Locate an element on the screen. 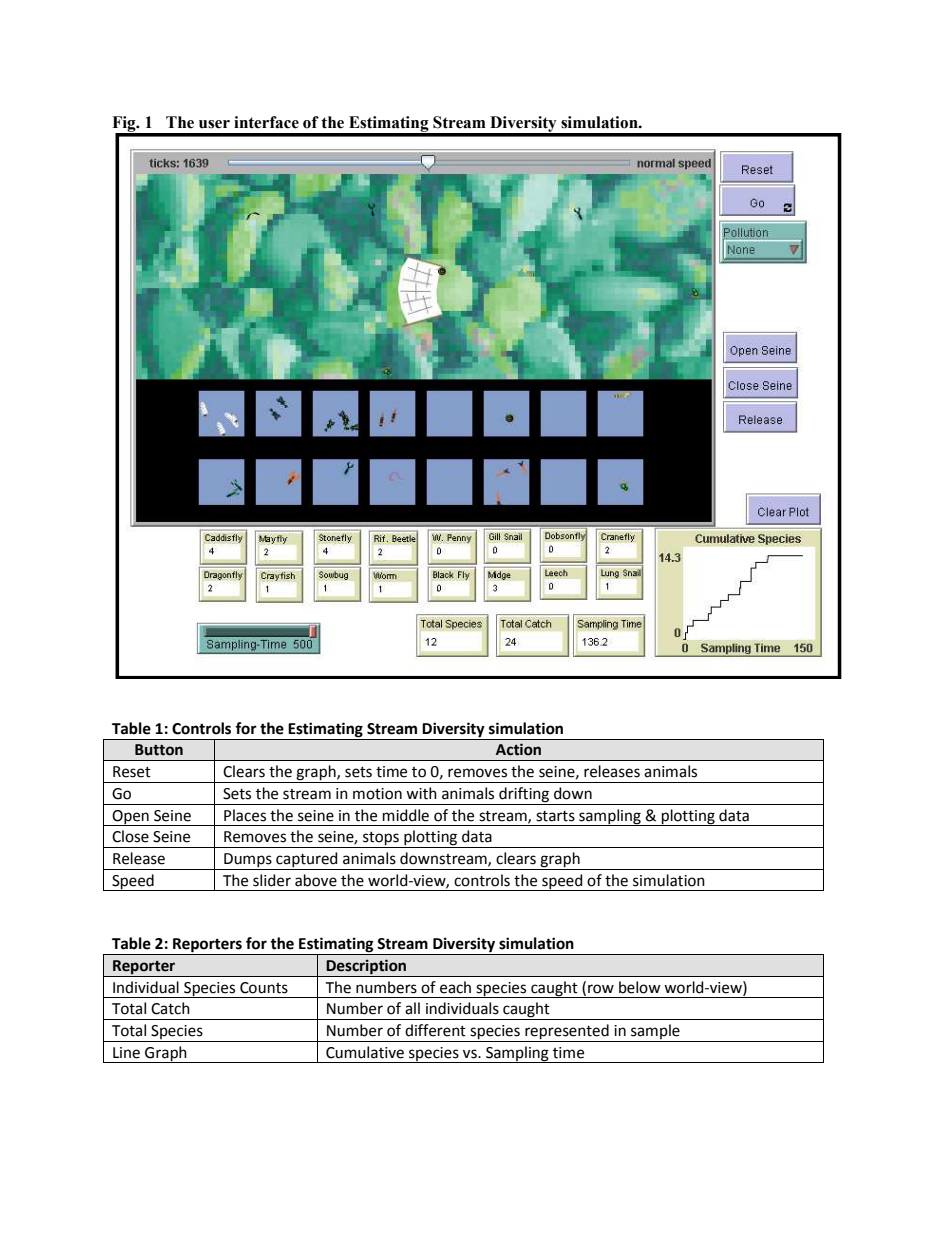 The width and height of the screenshot is (952, 1233). Places is located at coordinates (245, 815).
